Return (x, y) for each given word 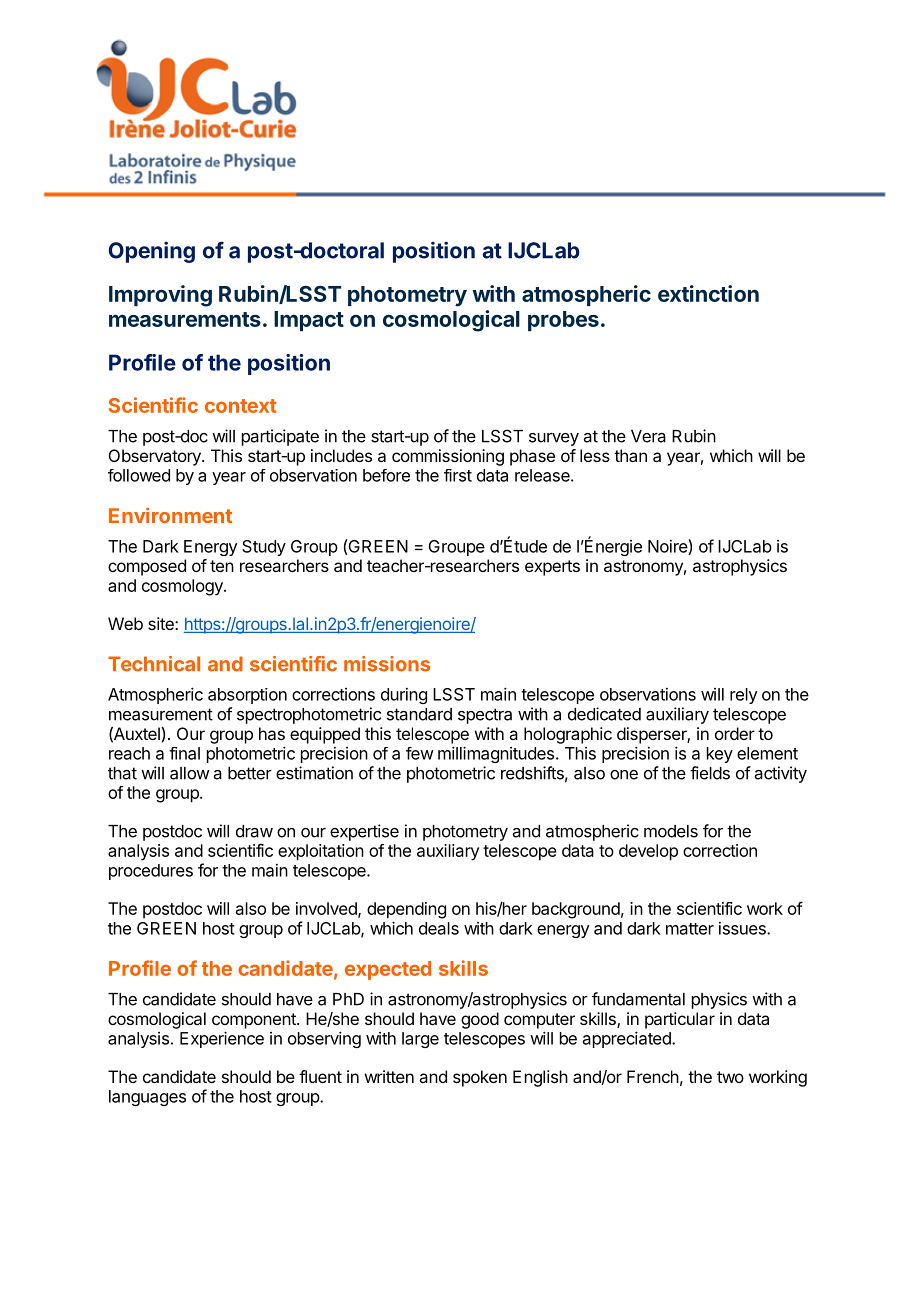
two (730, 1077)
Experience (222, 1039)
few (420, 753)
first (458, 475)
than (630, 455)
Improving (160, 296)
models (671, 831)
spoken (480, 1078)
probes (563, 321)
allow (190, 773)
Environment (170, 515)
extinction (708, 293)
